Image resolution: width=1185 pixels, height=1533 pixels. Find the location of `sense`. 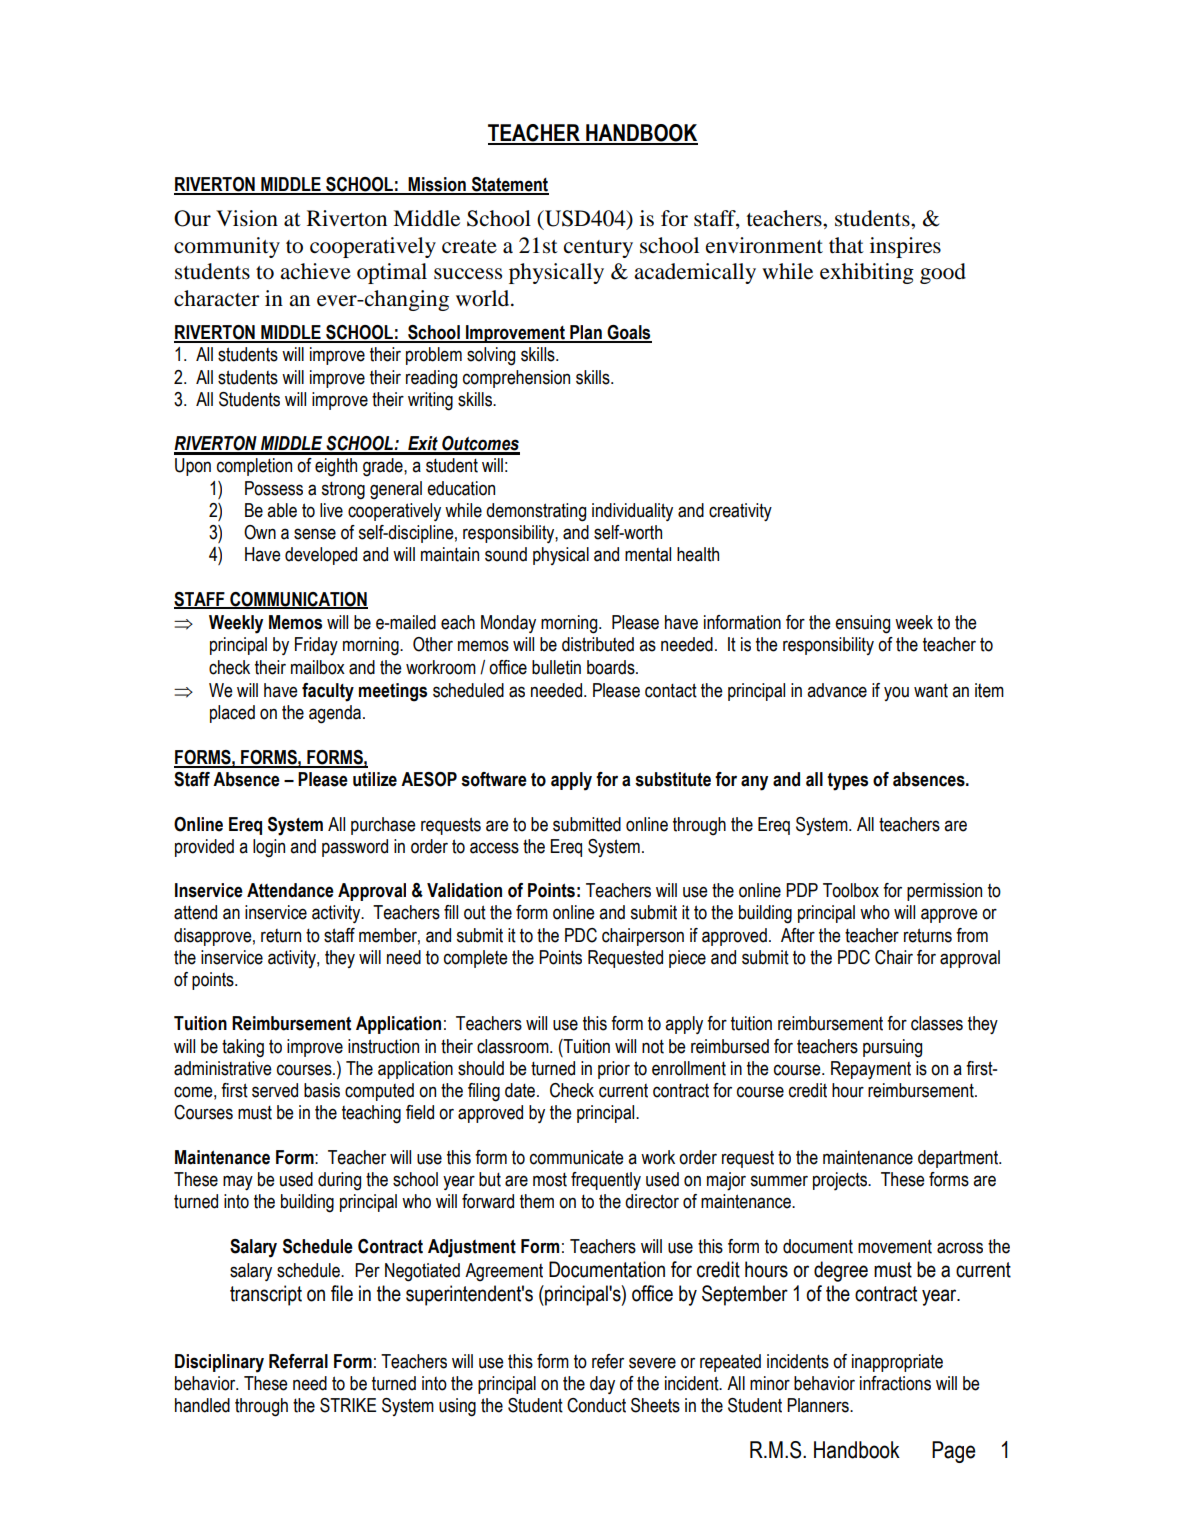

sense is located at coordinates (315, 534).
